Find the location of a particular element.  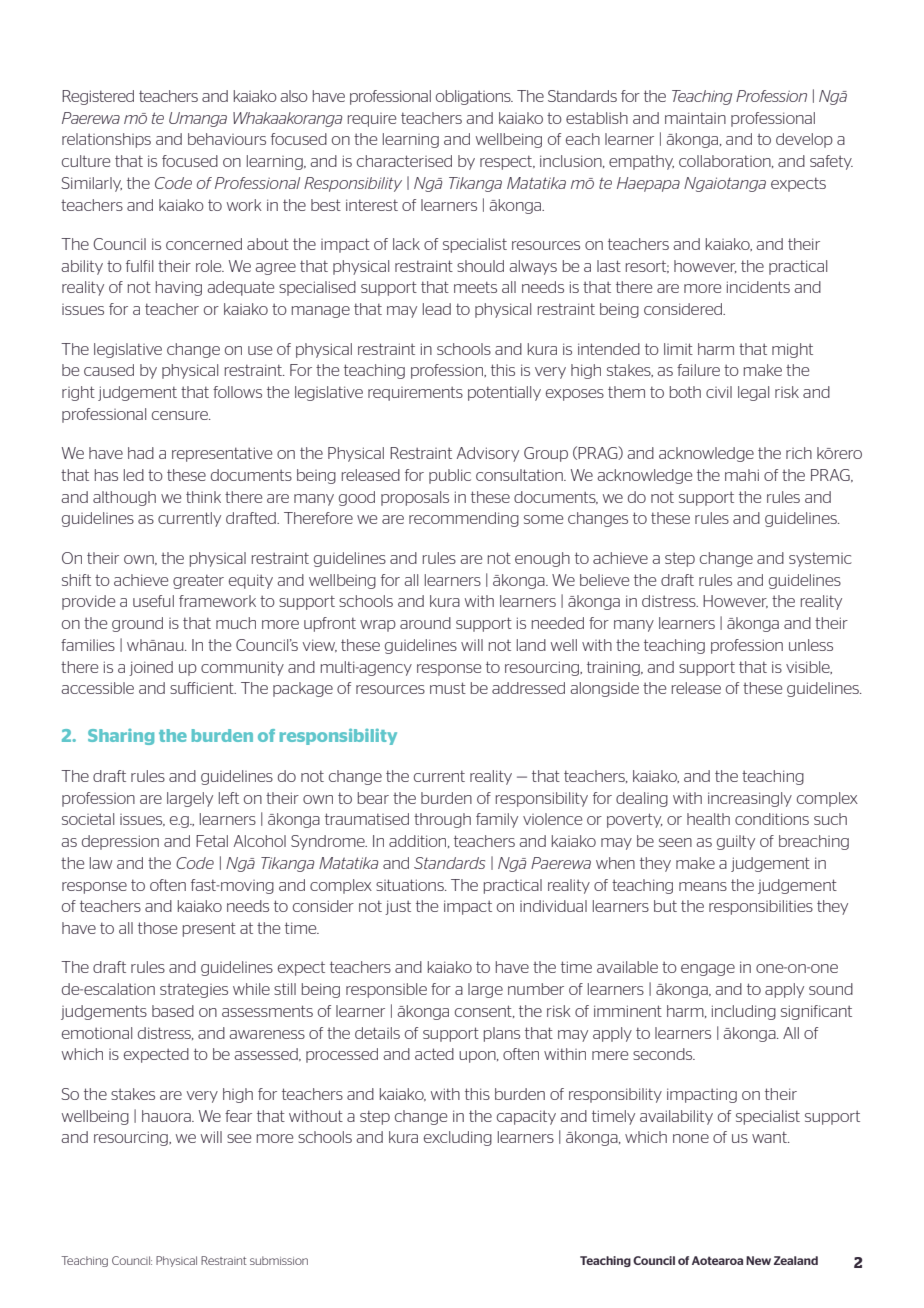

systemic is located at coordinates (820, 559).
